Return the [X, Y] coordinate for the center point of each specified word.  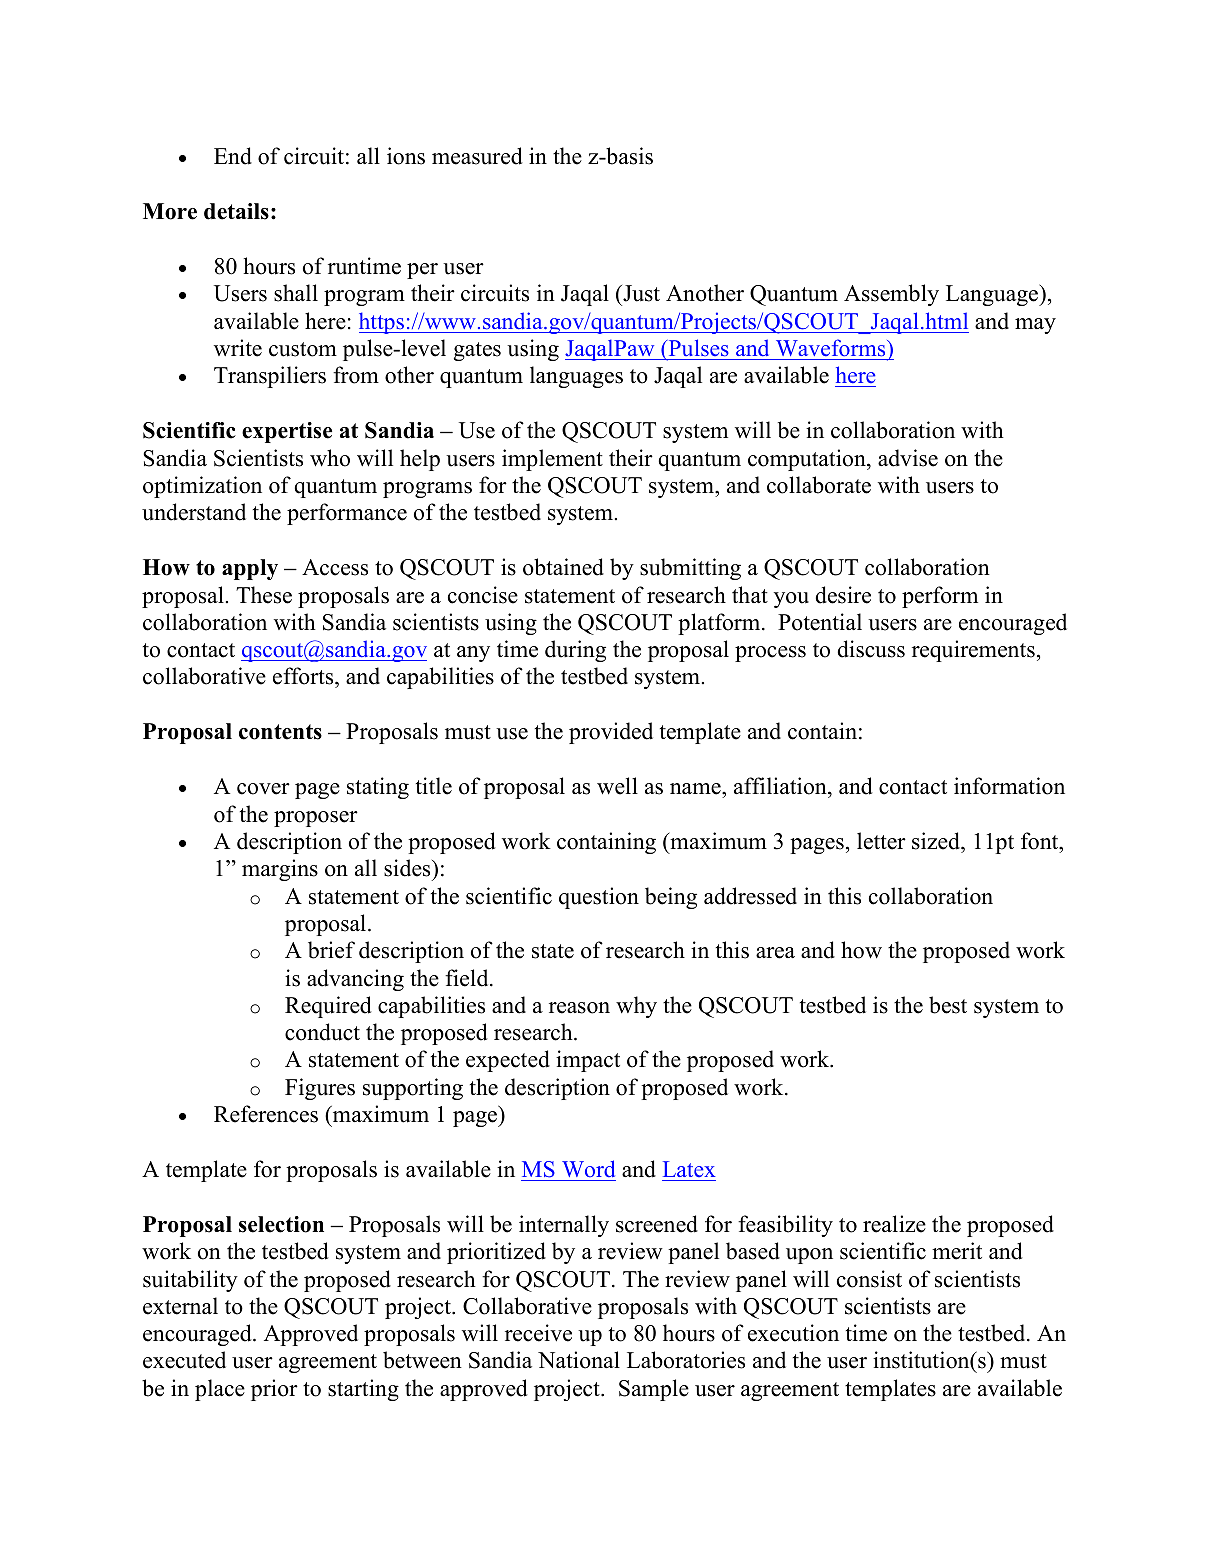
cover [263, 789]
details [236, 211]
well [617, 786]
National [579, 1360]
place [220, 1390]
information [1009, 786]
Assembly [891, 295]
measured [477, 156]
